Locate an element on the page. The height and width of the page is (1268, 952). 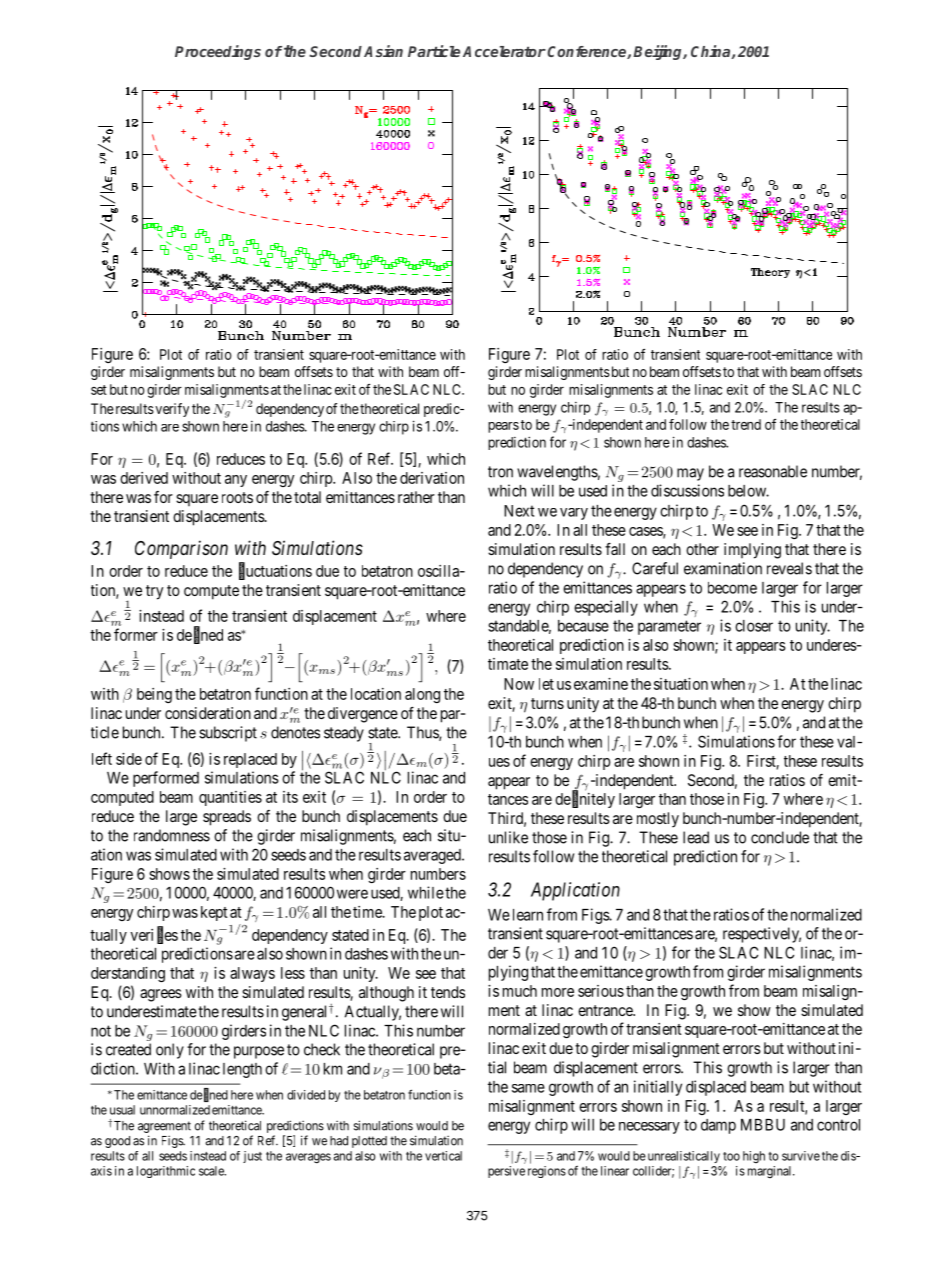
verify is located at coordinates (171, 410).
